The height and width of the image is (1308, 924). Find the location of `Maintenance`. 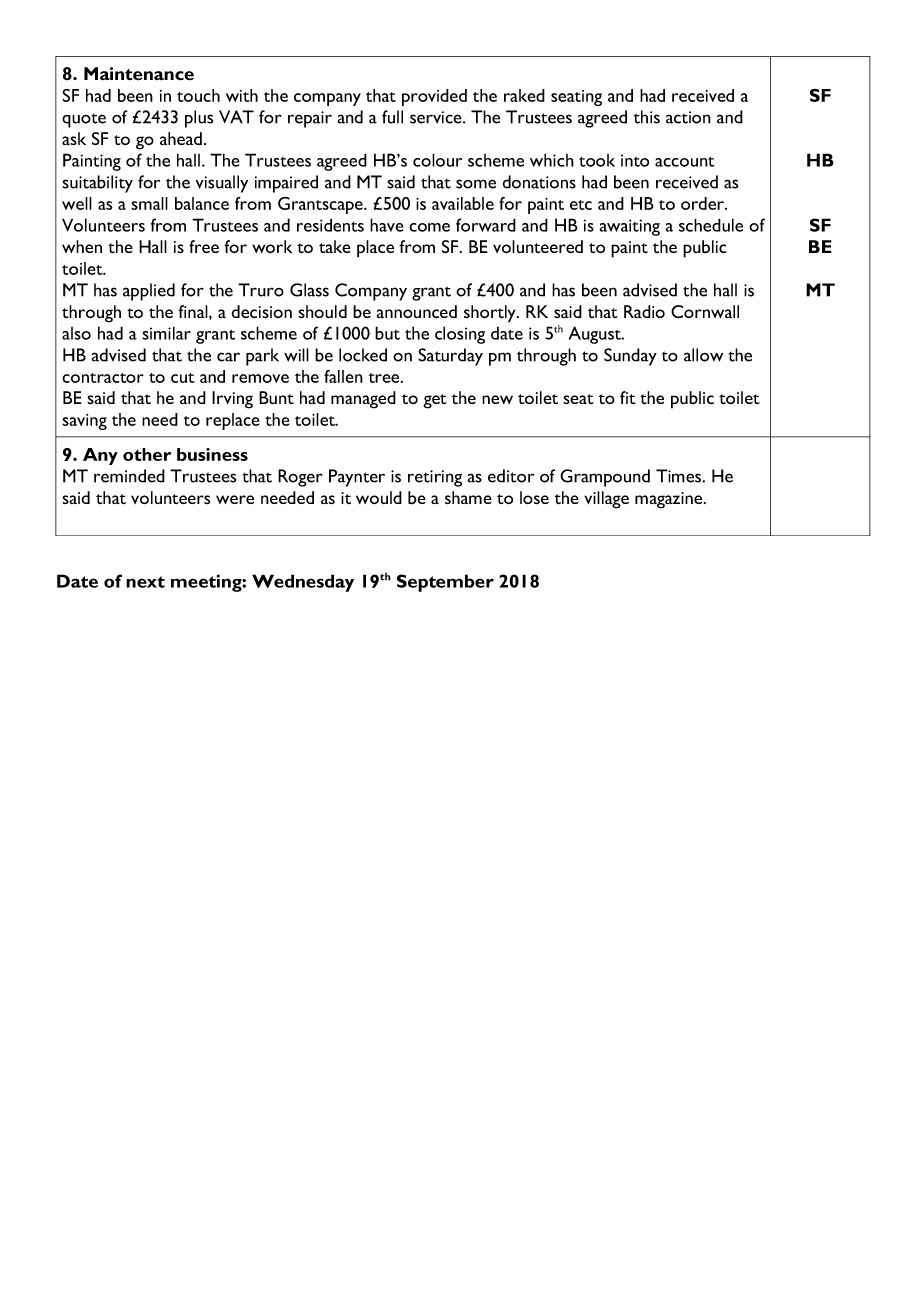

Maintenance is located at coordinates (139, 74).
